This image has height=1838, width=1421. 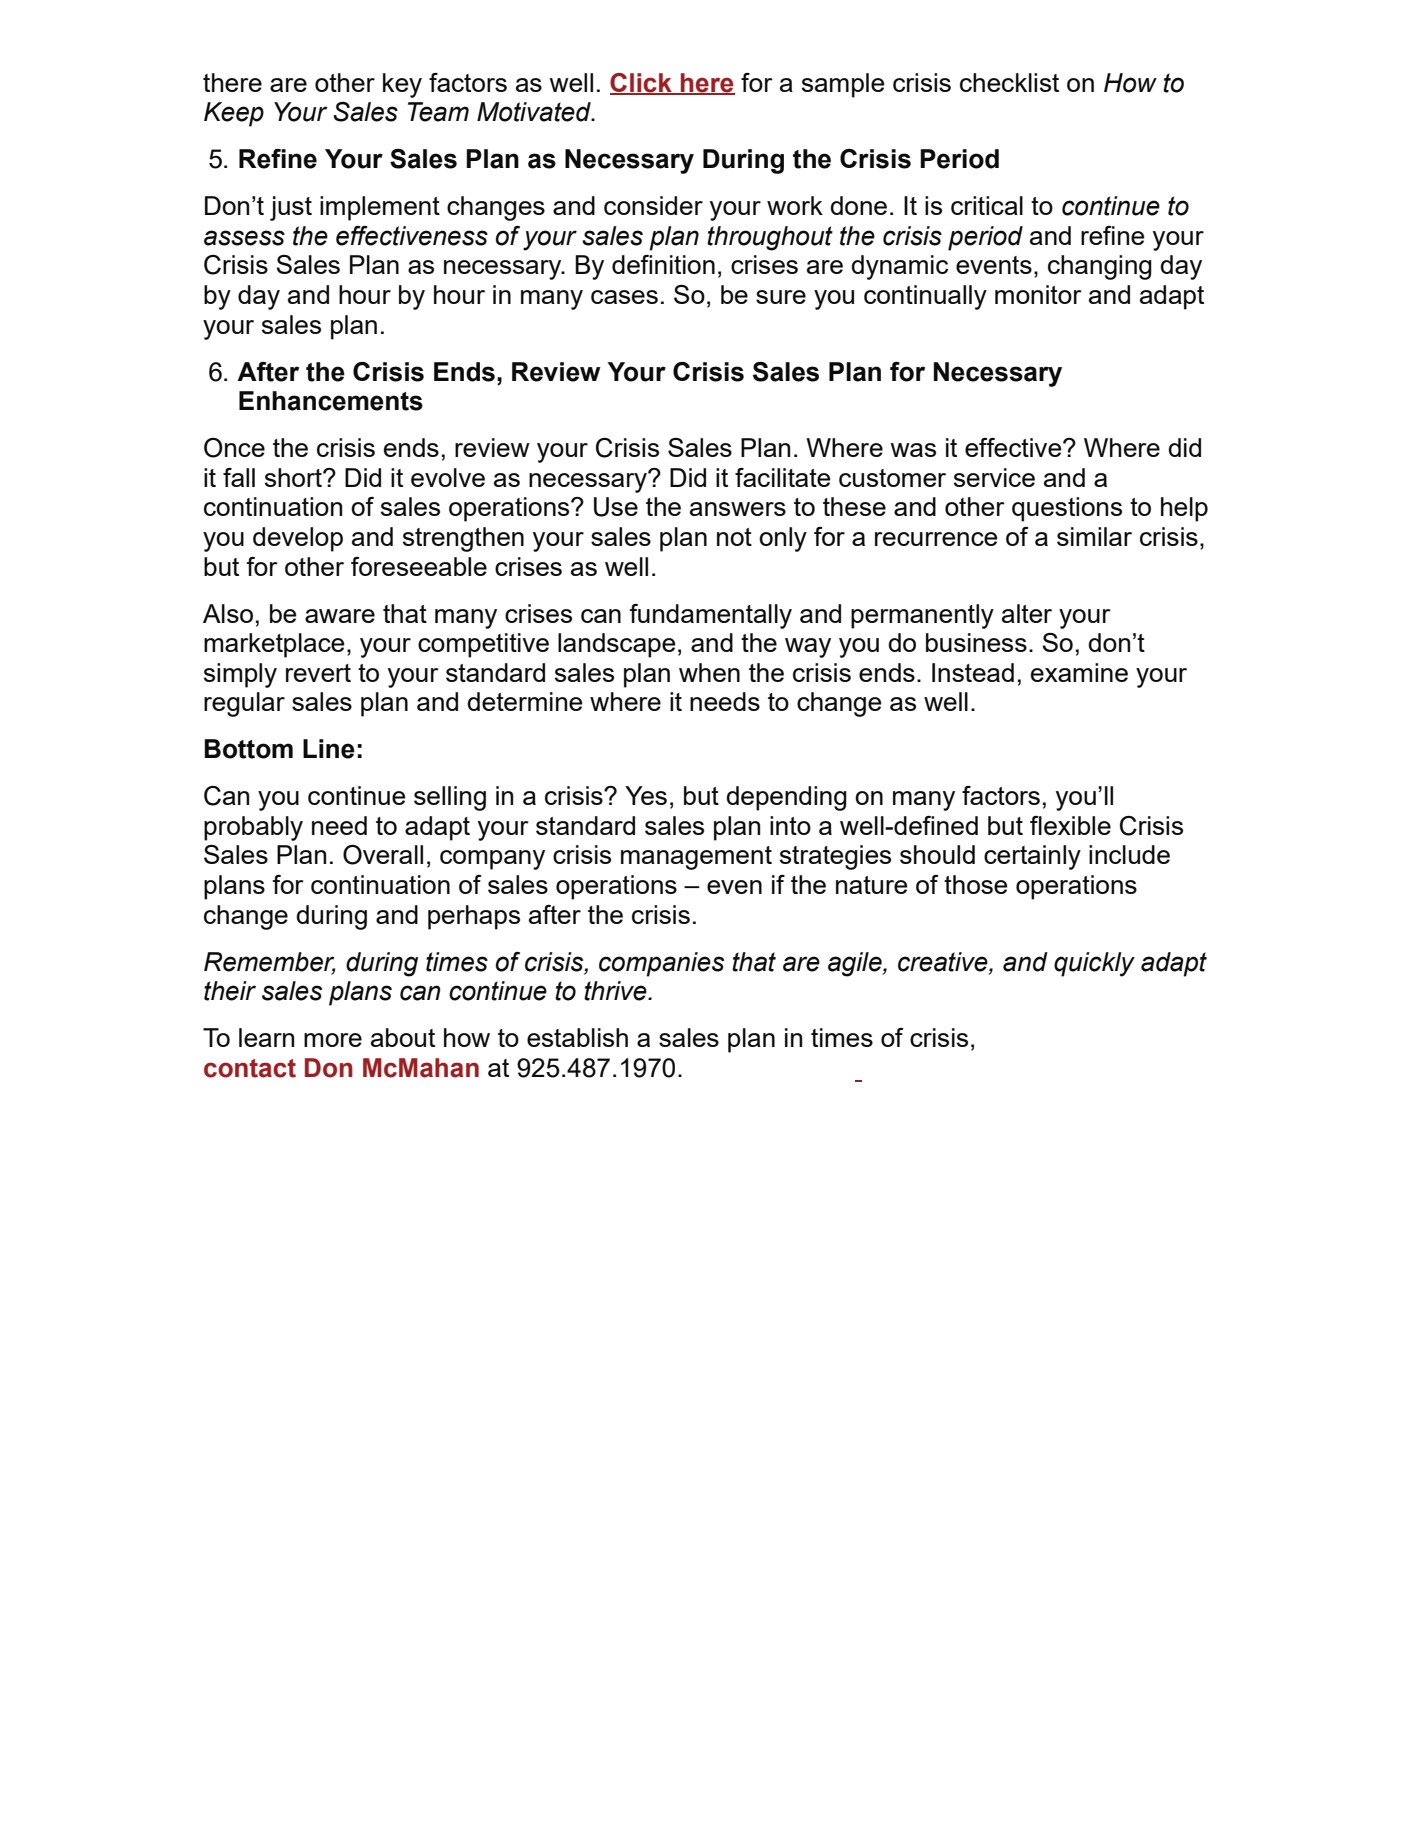 What do you see at coordinates (710, 616) in the image?
I see `fundamentally` at bounding box center [710, 616].
